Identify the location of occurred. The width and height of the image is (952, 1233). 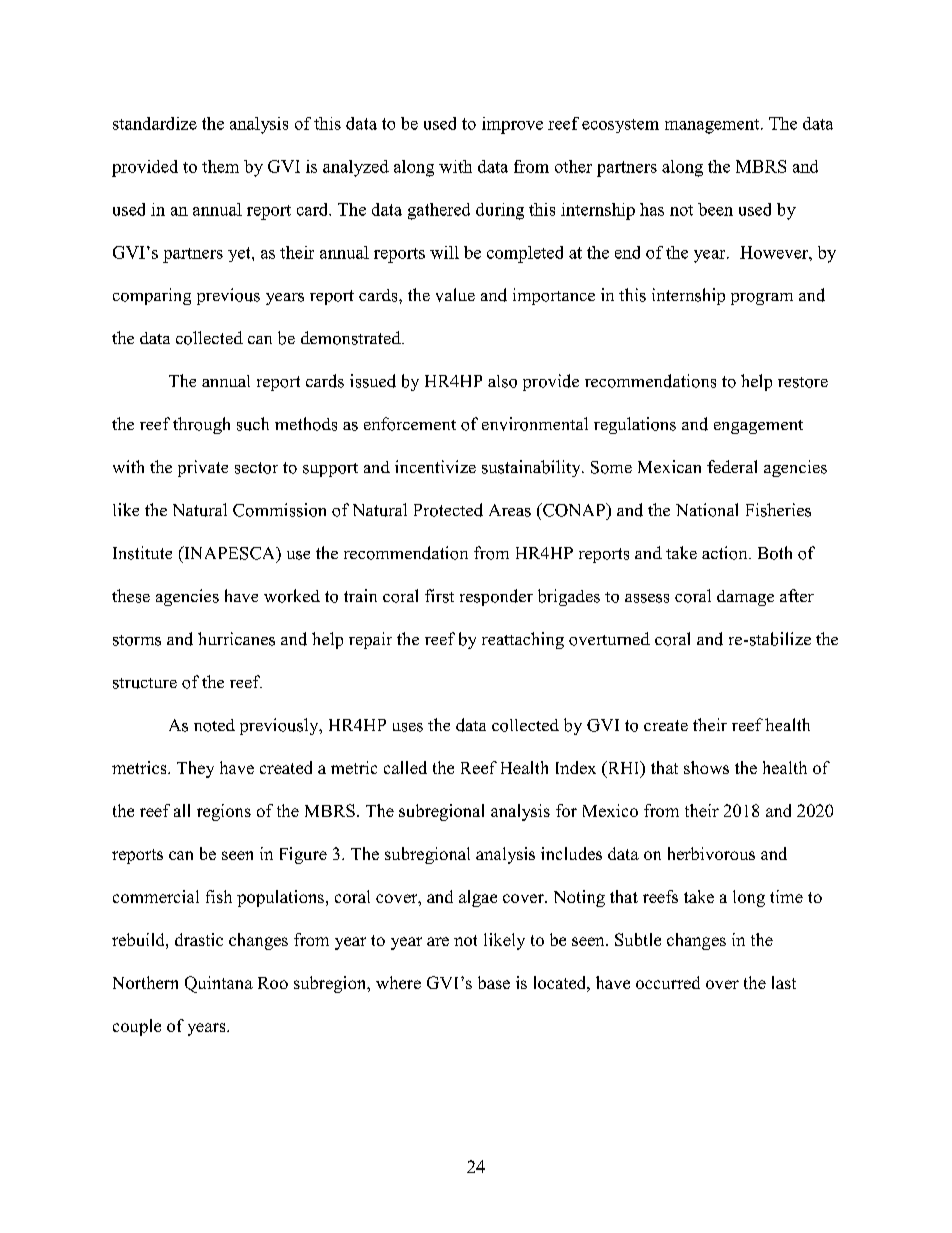
(668, 982).
